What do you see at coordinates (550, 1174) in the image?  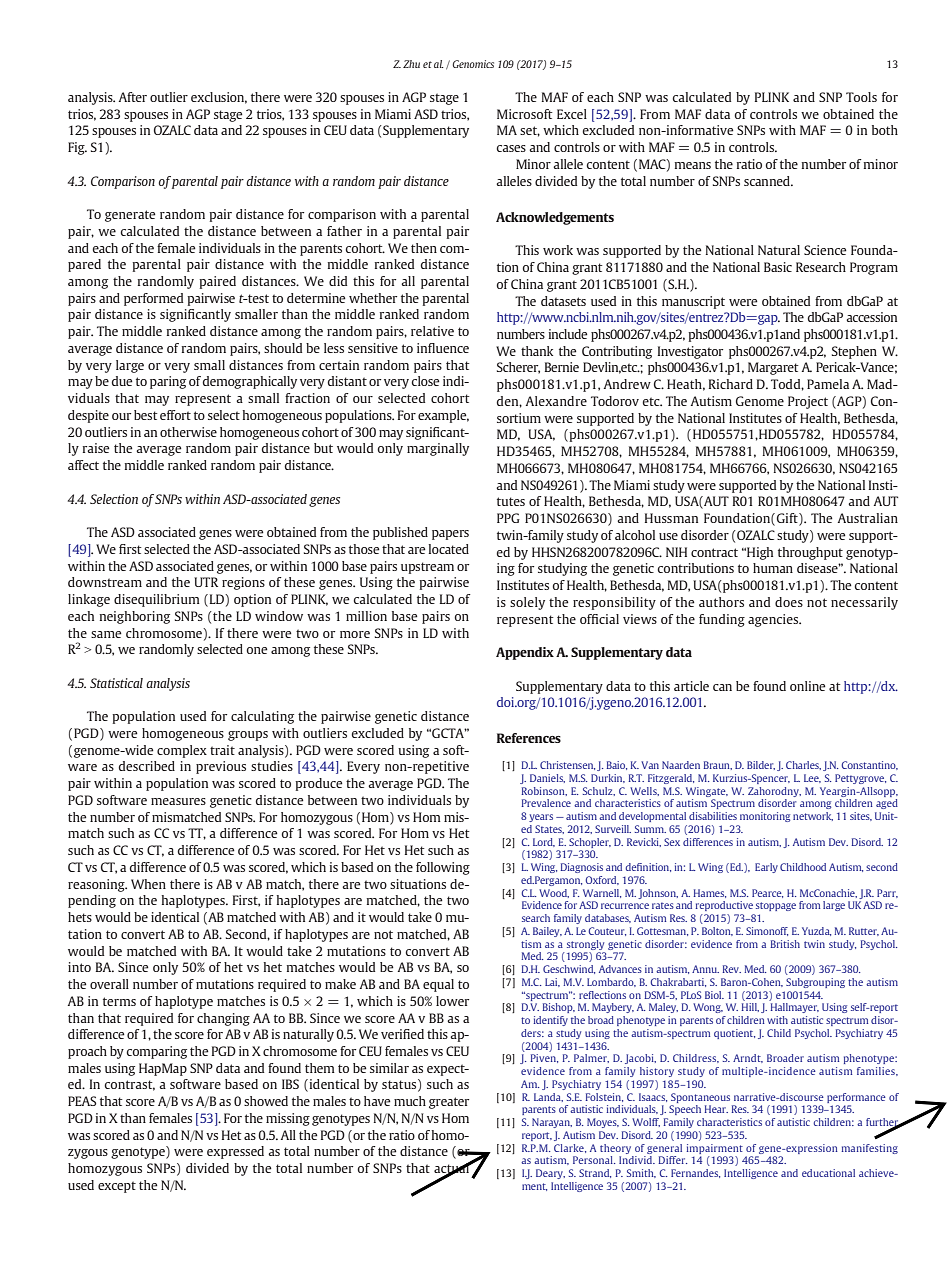 I see `Deary` at bounding box center [550, 1174].
